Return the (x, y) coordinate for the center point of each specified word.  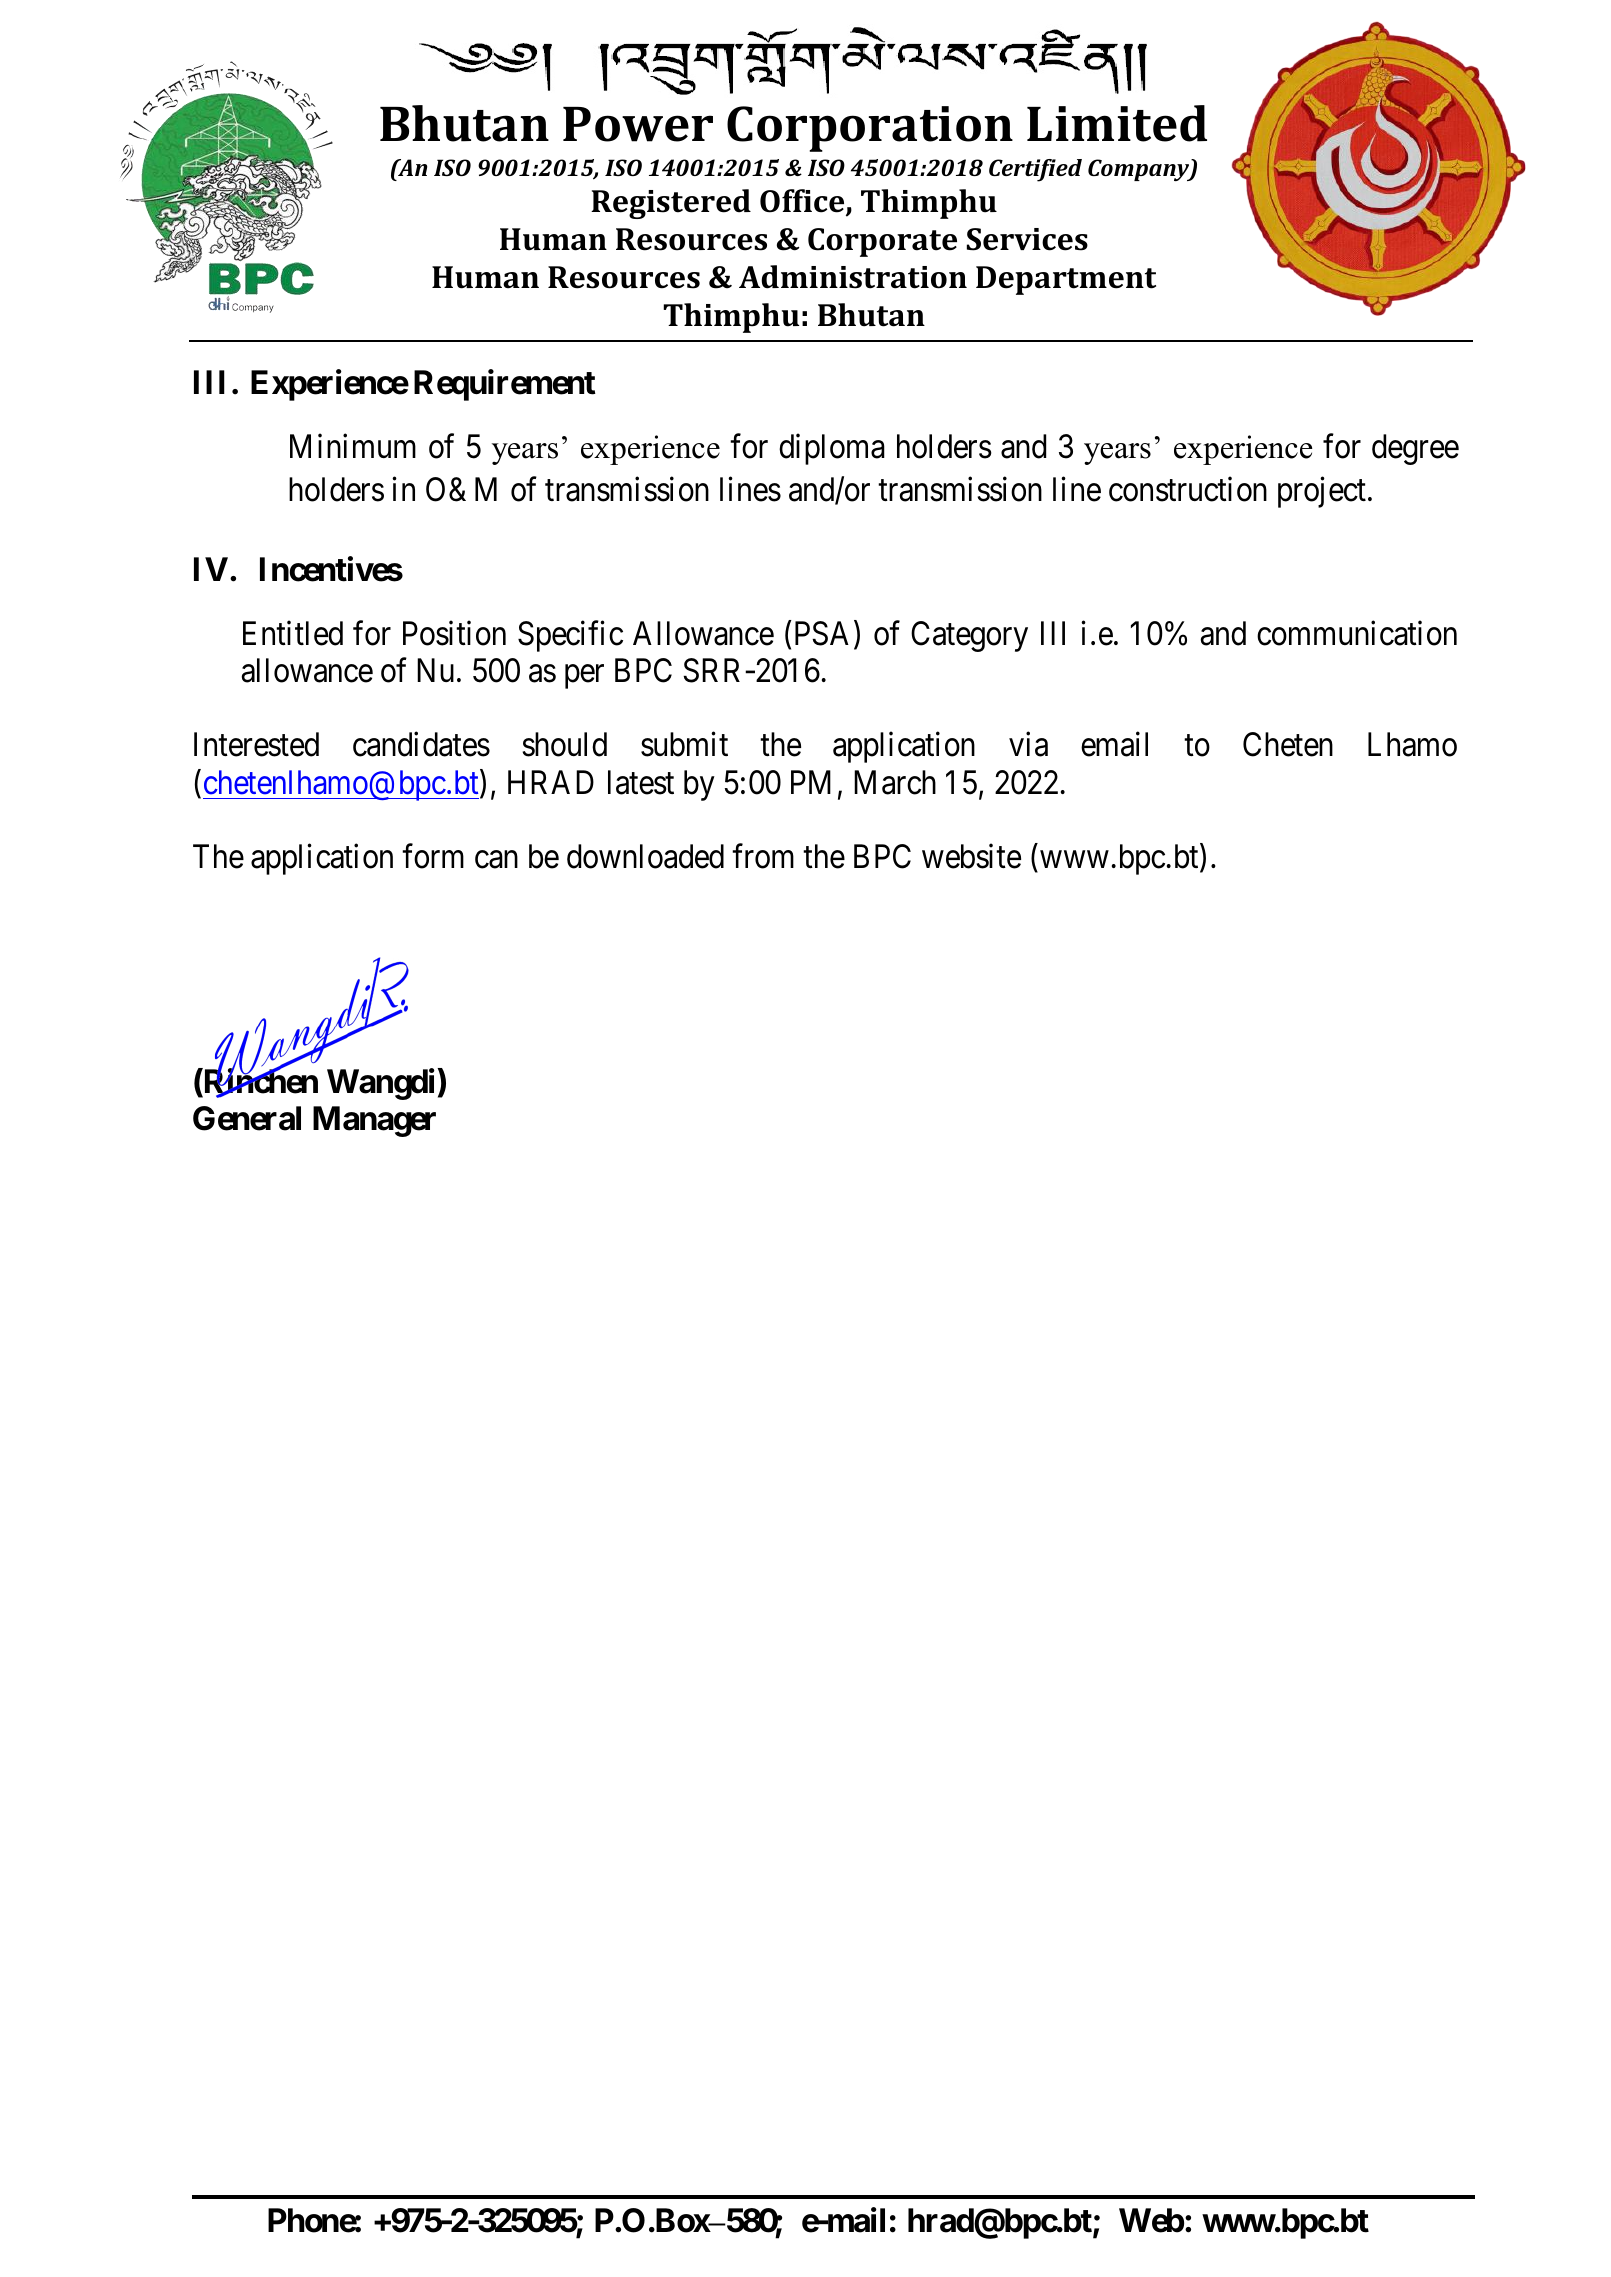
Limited (1117, 123)
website (971, 856)
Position (454, 633)
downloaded (645, 856)
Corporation (870, 129)
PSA (825, 634)
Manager (374, 1121)
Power (638, 124)
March (895, 782)
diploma (832, 449)
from (763, 856)
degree (1415, 449)
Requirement (505, 385)
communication (1357, 633)
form (433, 856)
